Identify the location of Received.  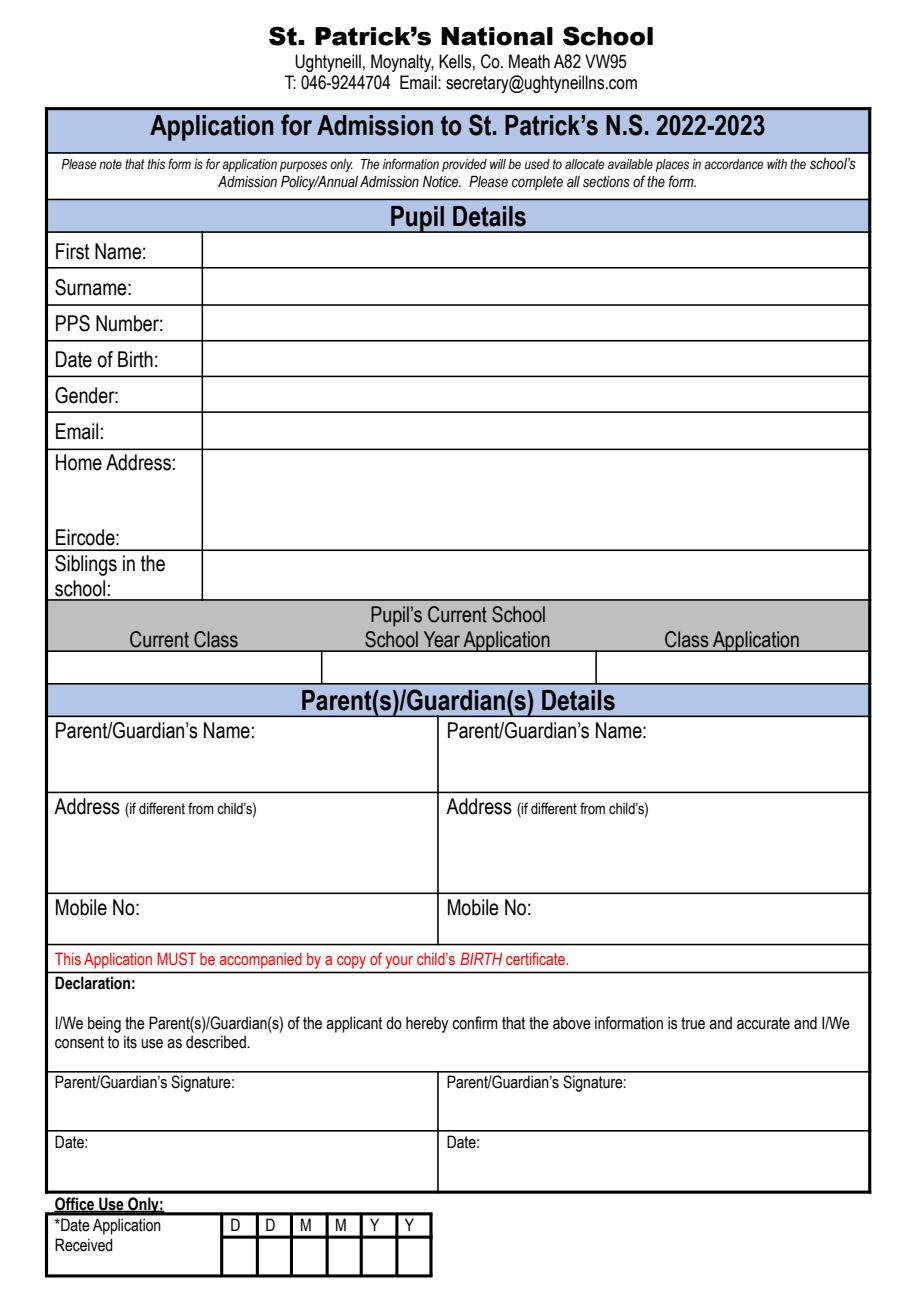
(84, 1245).
